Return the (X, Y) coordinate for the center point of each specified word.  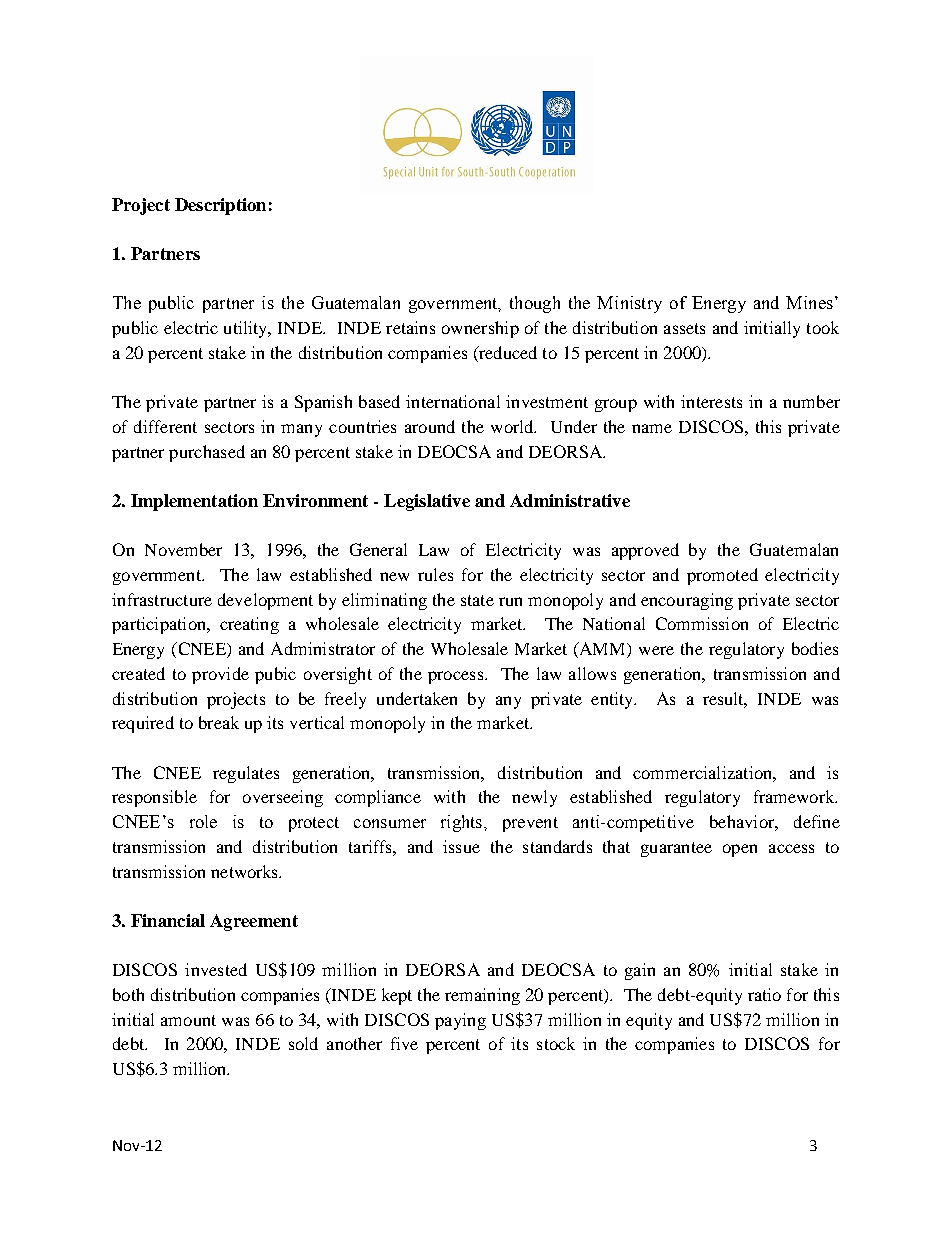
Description (220, 206)
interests (711, 401)
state (477, 600)
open (740, 850)
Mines (809, 302)
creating (249, 625)
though (535, 304)
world (513, 426)
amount (188, 1020)
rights (463, 823)
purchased (207, 453)
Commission (702, 623)
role (203, 821)
